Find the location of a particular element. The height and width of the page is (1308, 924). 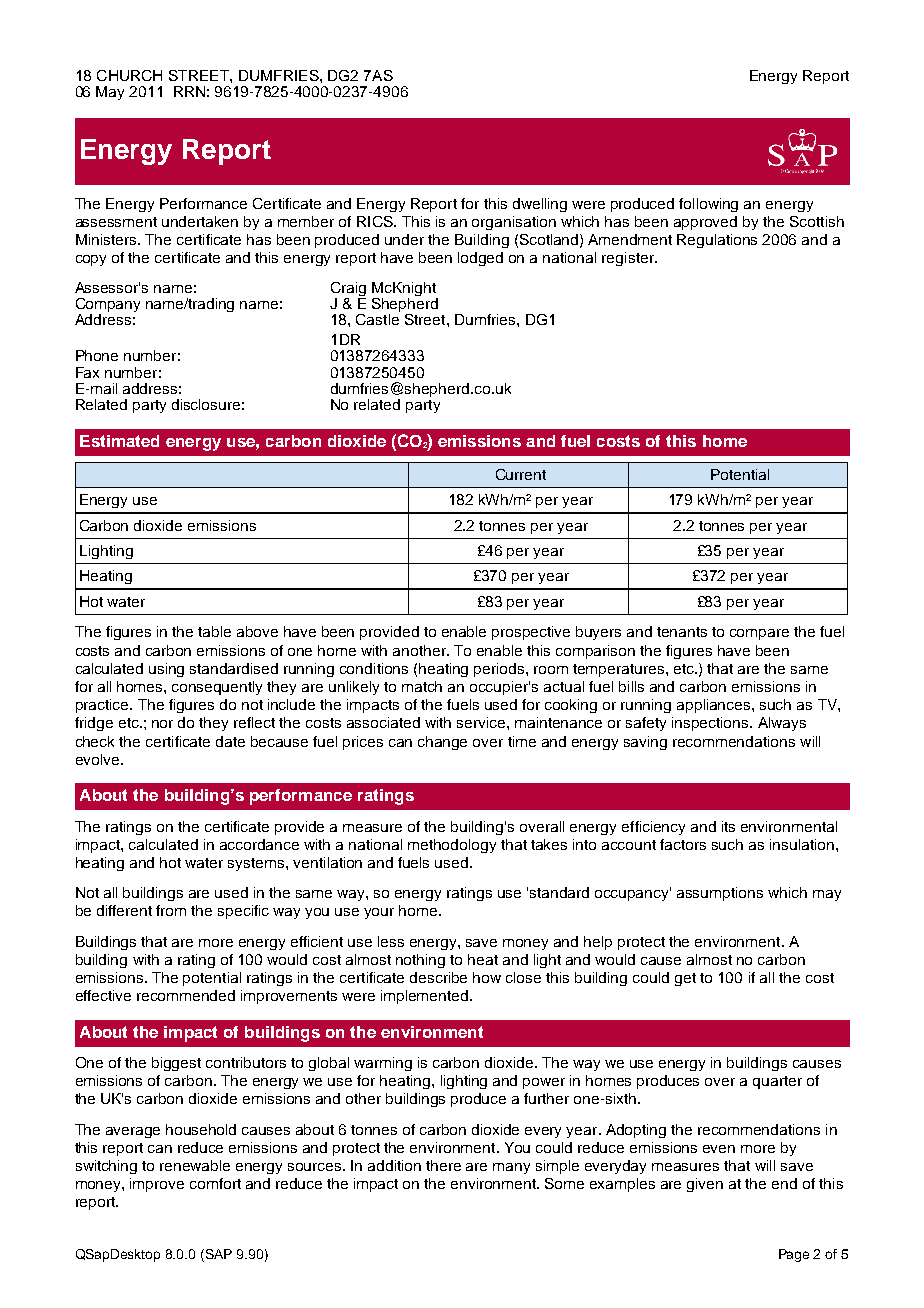

comfort is located at coordinates (215, 1183).
